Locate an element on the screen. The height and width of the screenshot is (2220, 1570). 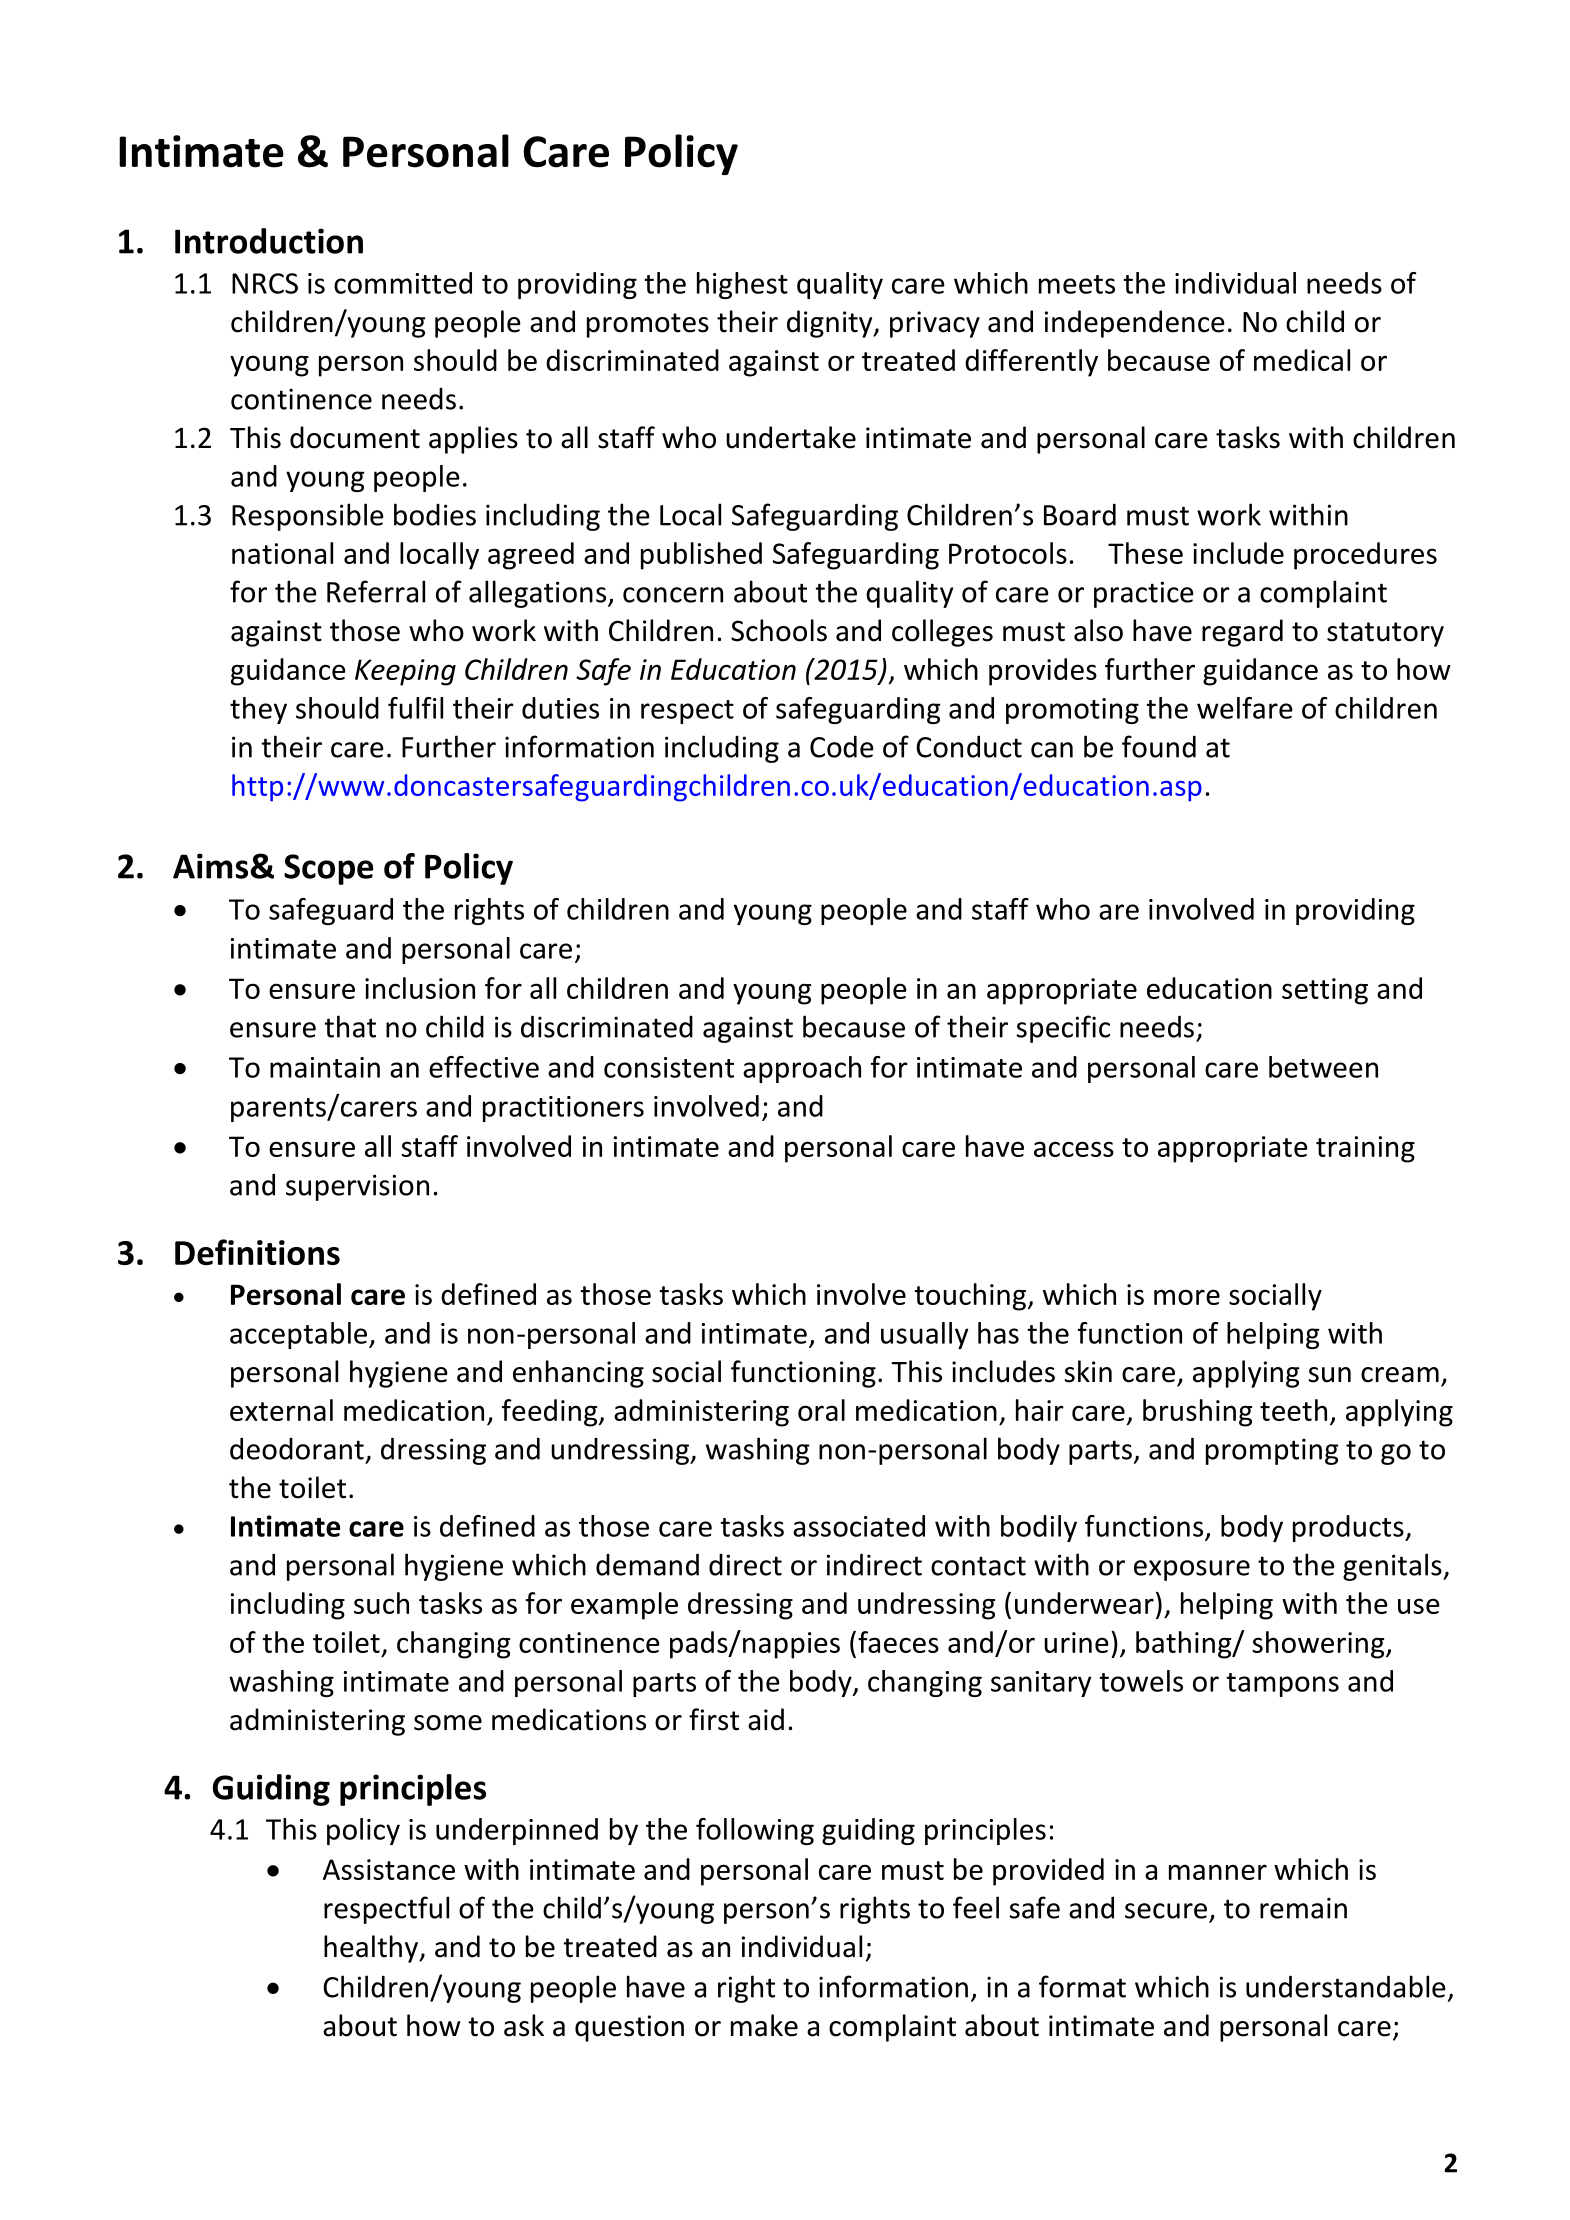
oral is located at coordinates (821, 1410).
